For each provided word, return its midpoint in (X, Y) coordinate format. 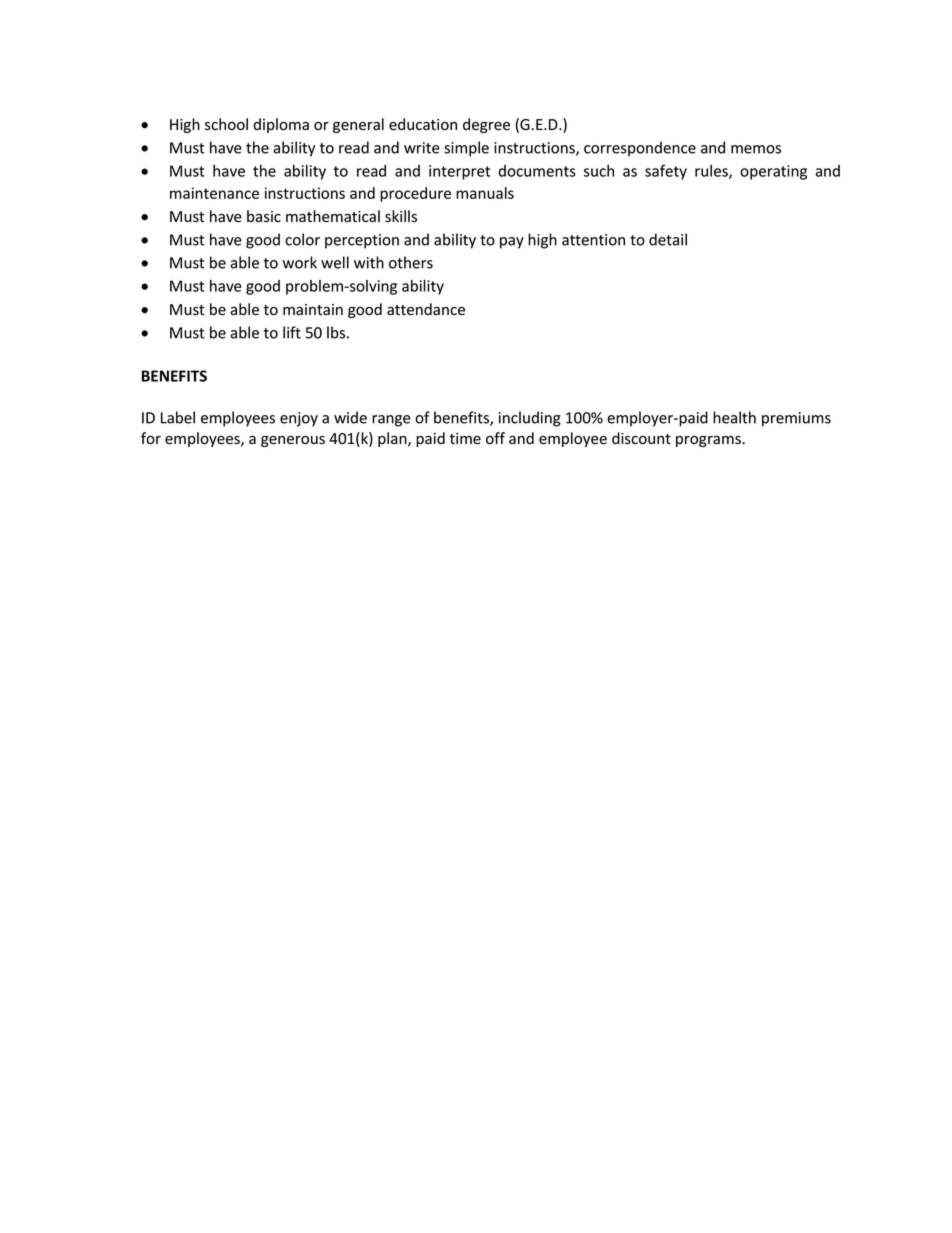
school (226, 124)
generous (293, 441)
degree (486, 125)
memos (756, 149)
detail (668, 239)
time (465, 439)
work (299, 262)
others (411, 262)
